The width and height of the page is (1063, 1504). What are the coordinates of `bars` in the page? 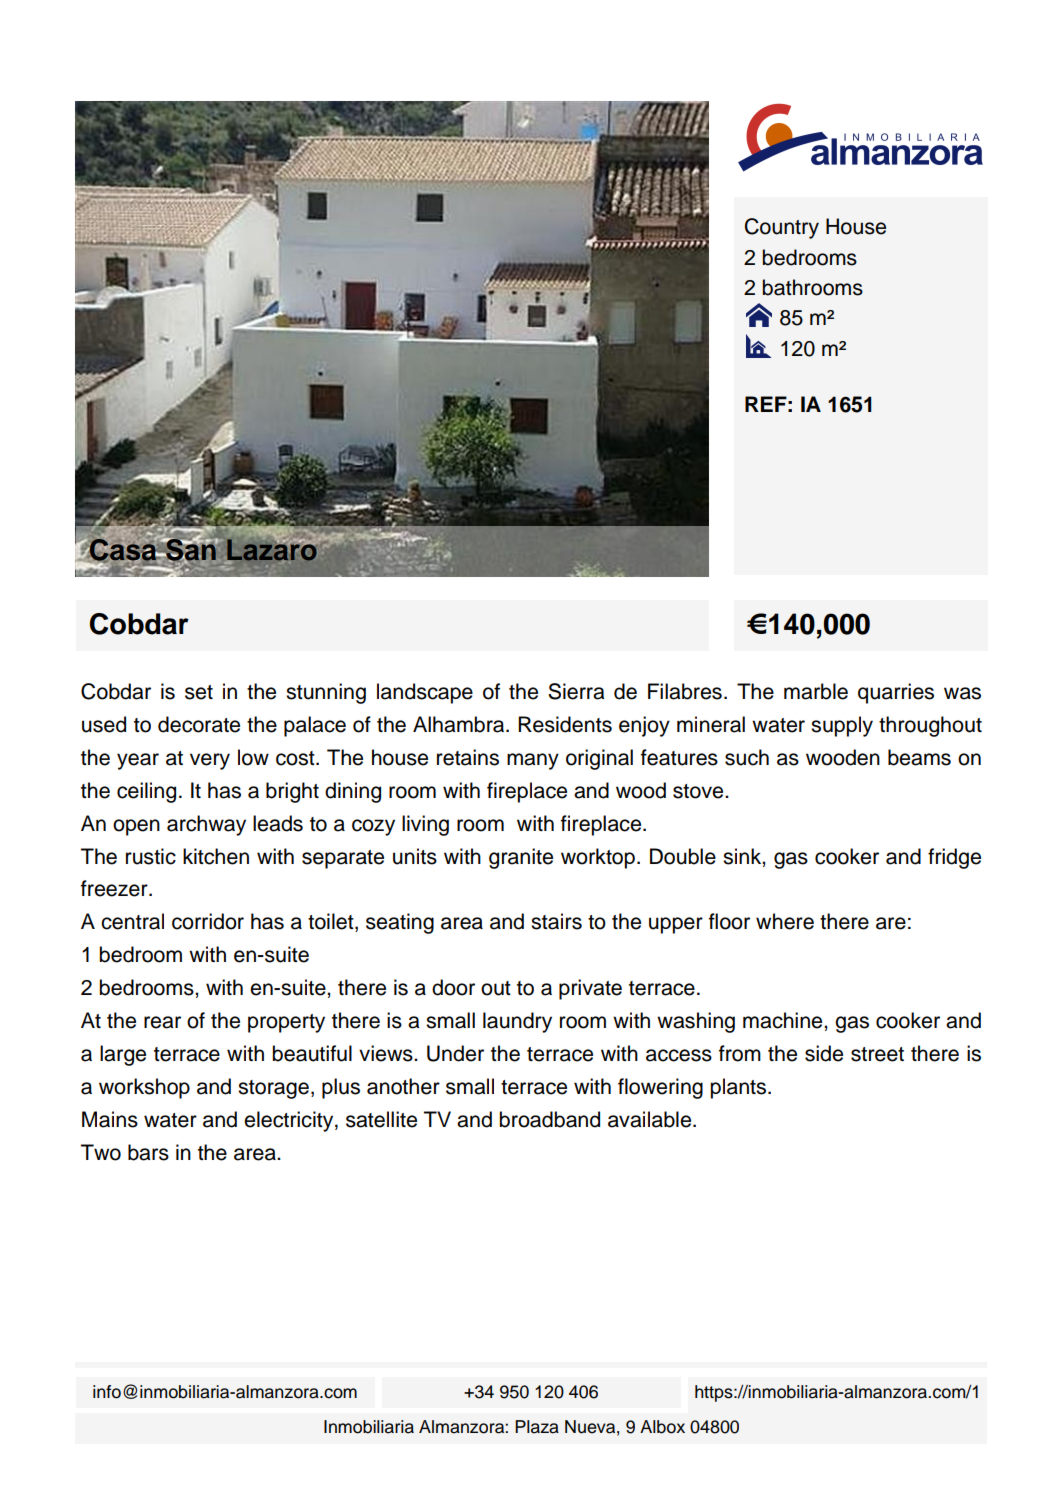 It's located at (148, 1152).
